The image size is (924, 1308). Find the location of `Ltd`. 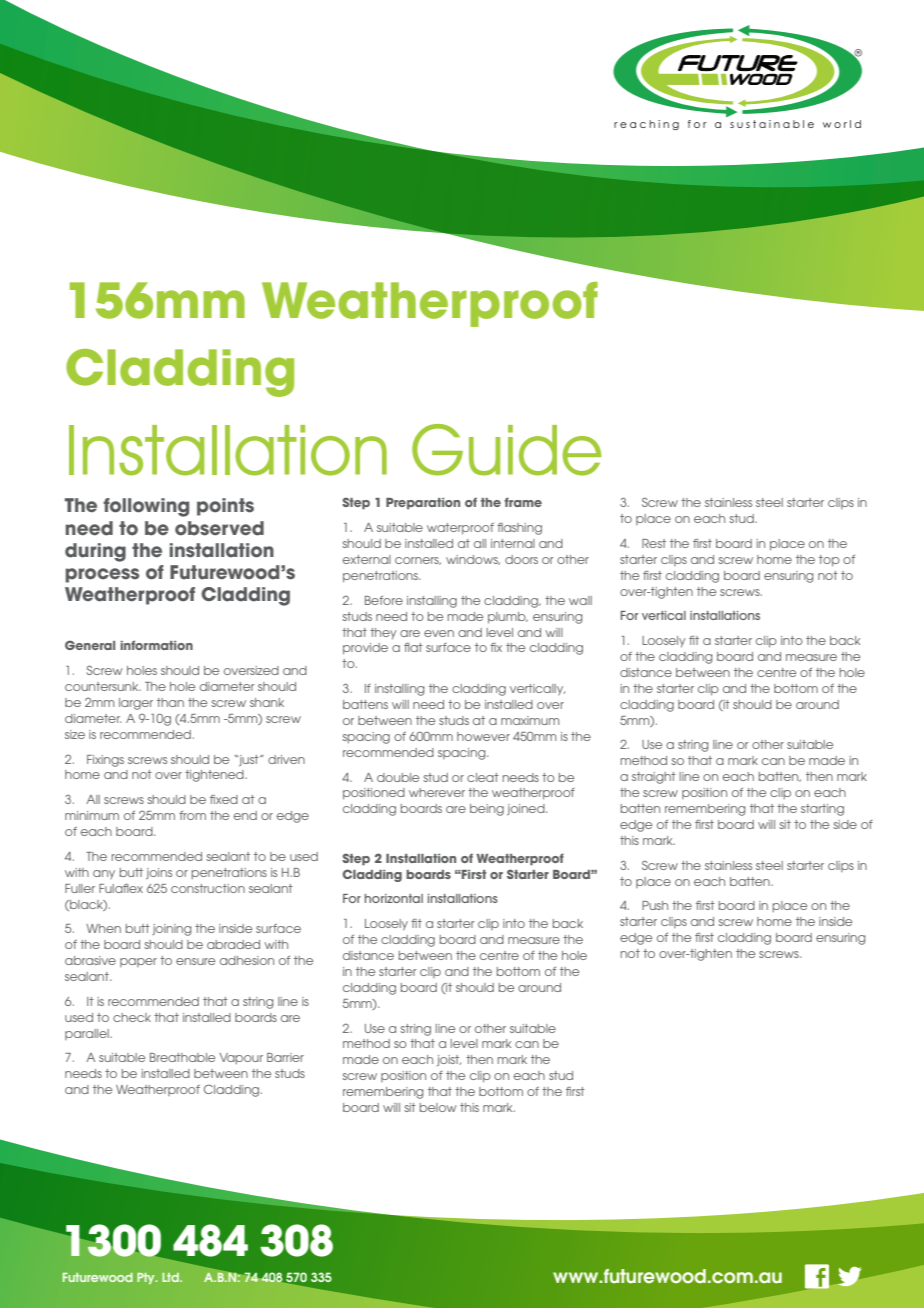

Ltd is located at coordinates (171, 1277).
